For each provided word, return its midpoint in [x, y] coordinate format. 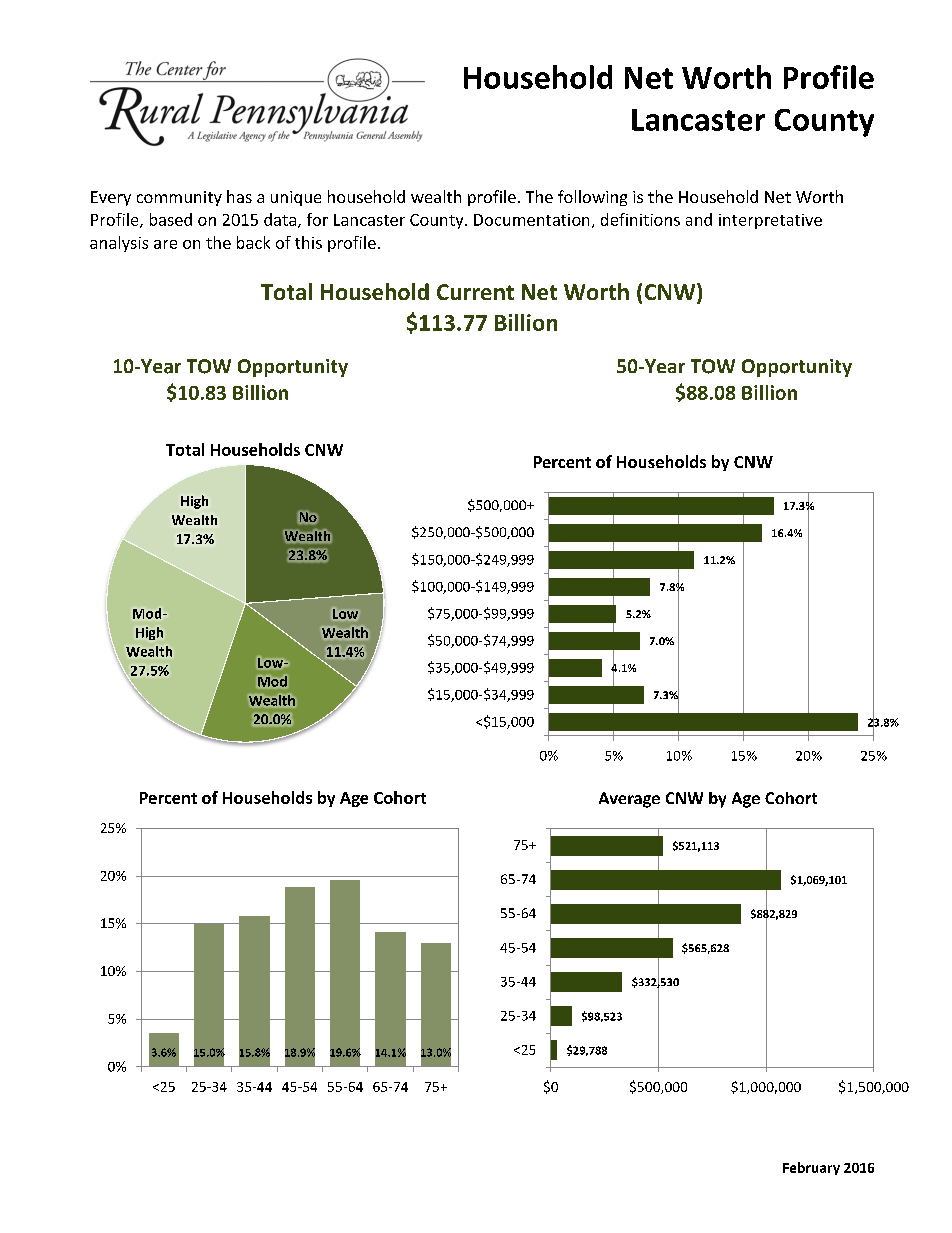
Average [629, 800]
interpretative [770, 221]
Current [475, 292]
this [308, 242]
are [165, 244]
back [253, 242]
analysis [119, 244]
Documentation [531, 220]
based [171, 219]
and [699, 219]
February [811, 1168]
